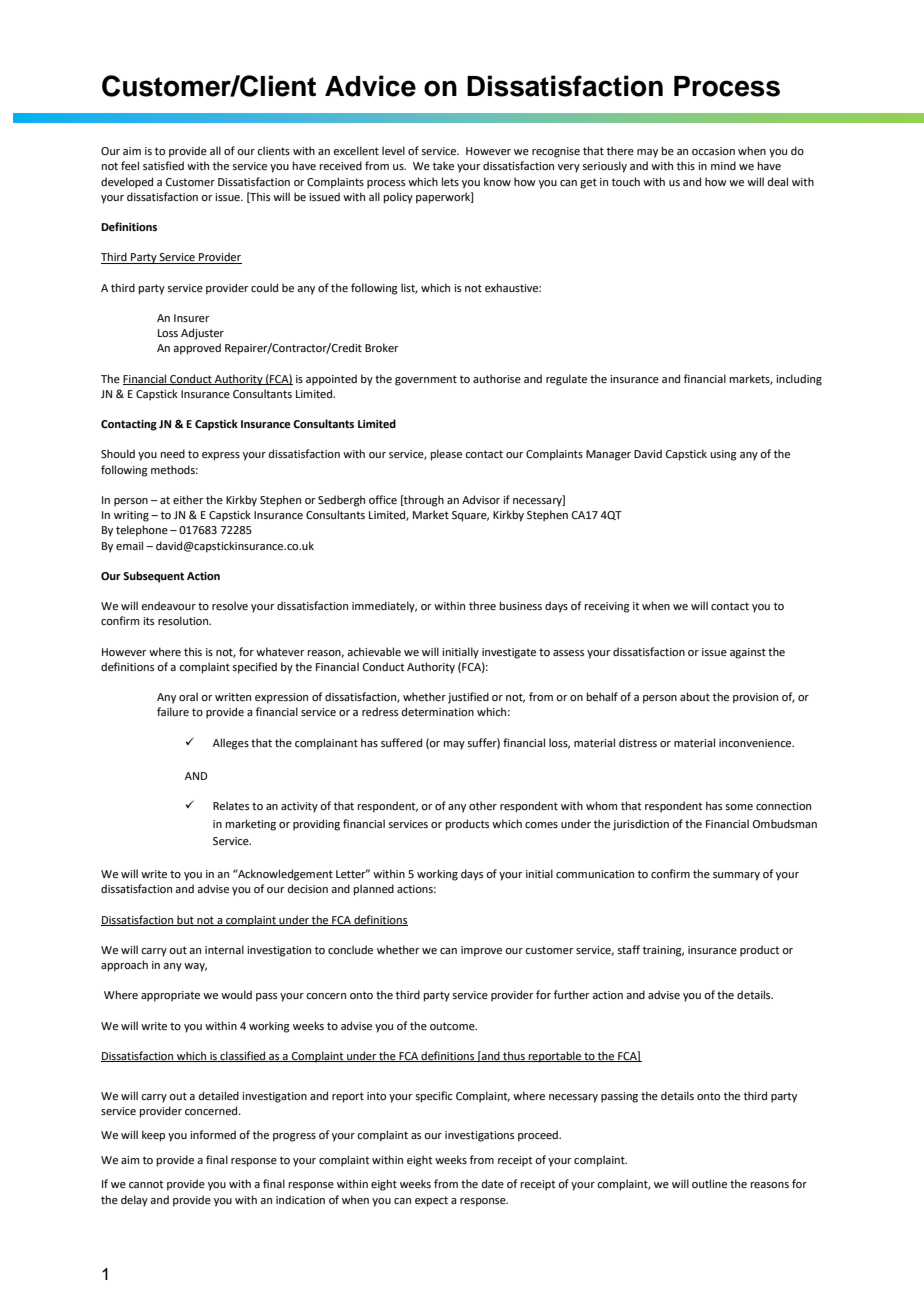 This image has height=1308, width=924. Describe the element at coordinates (231, 744) in the image. I see `Alleges` at that location.
